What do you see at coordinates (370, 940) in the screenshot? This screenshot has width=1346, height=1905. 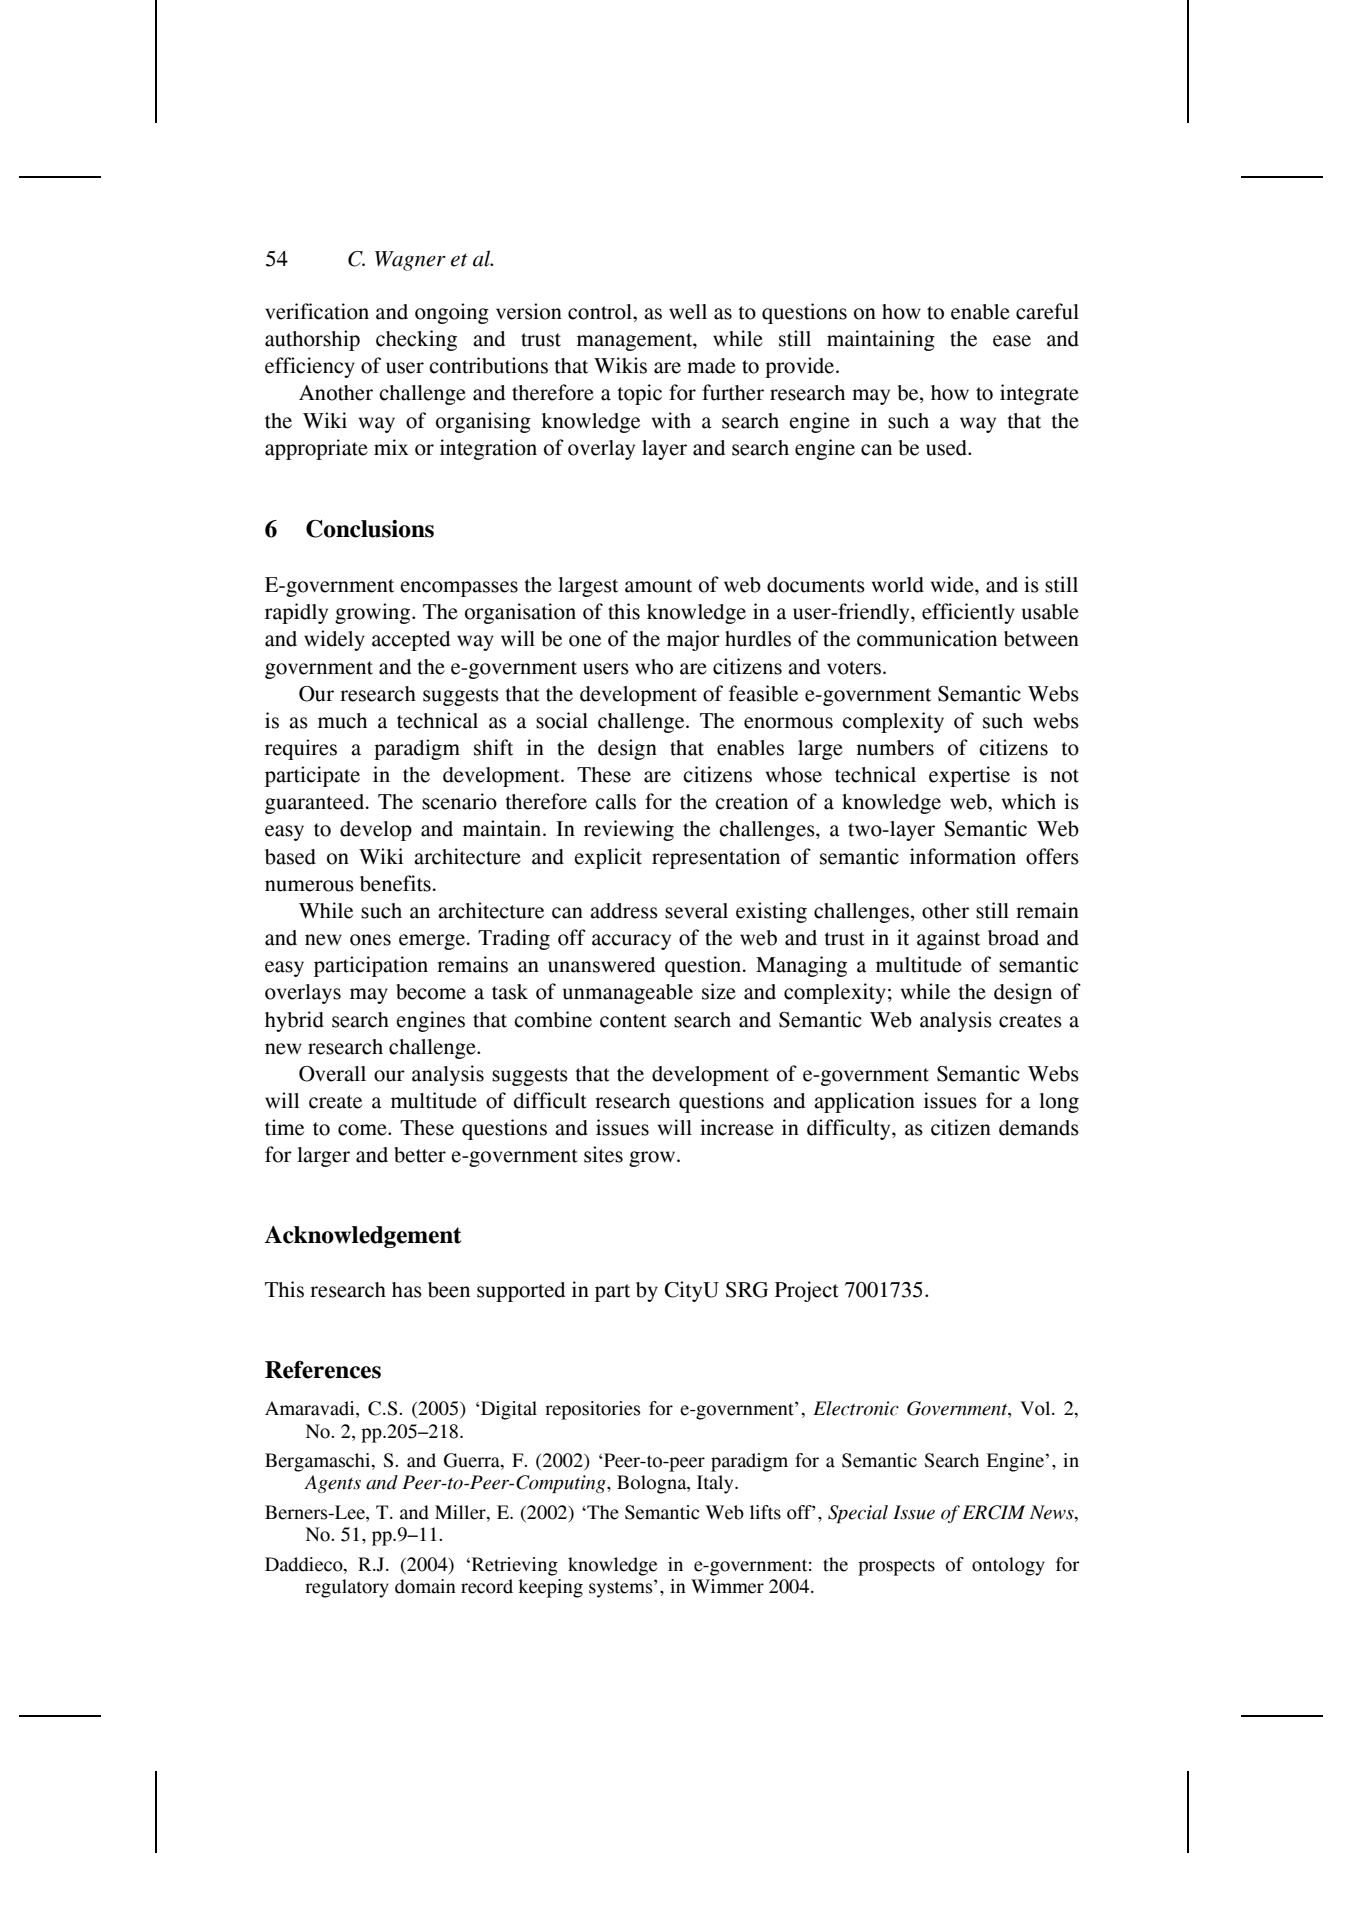 I see `ones` at bounding box center [370, 940].
